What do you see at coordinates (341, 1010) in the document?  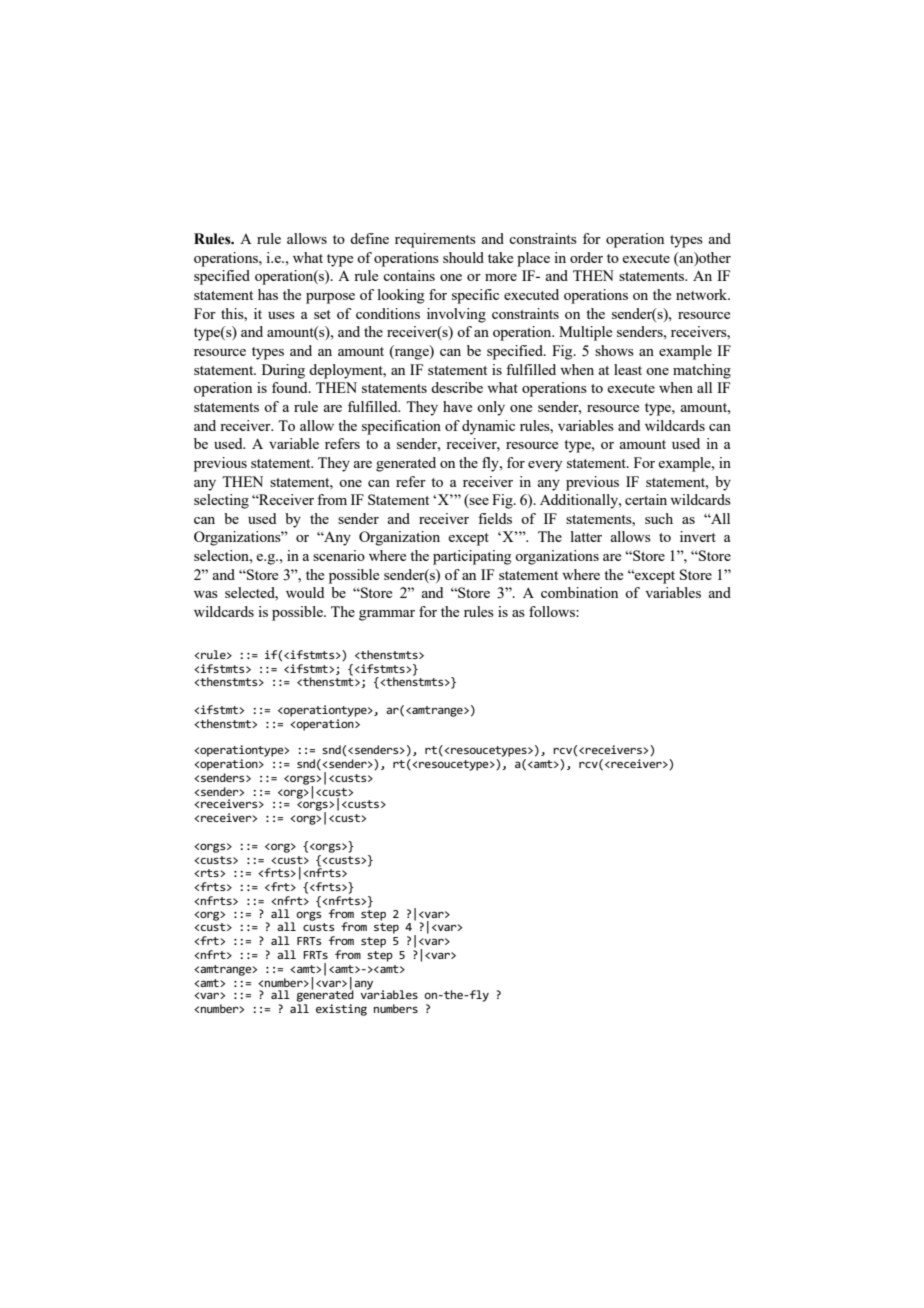 I see `existing` at bounding box center [341, 1010].
